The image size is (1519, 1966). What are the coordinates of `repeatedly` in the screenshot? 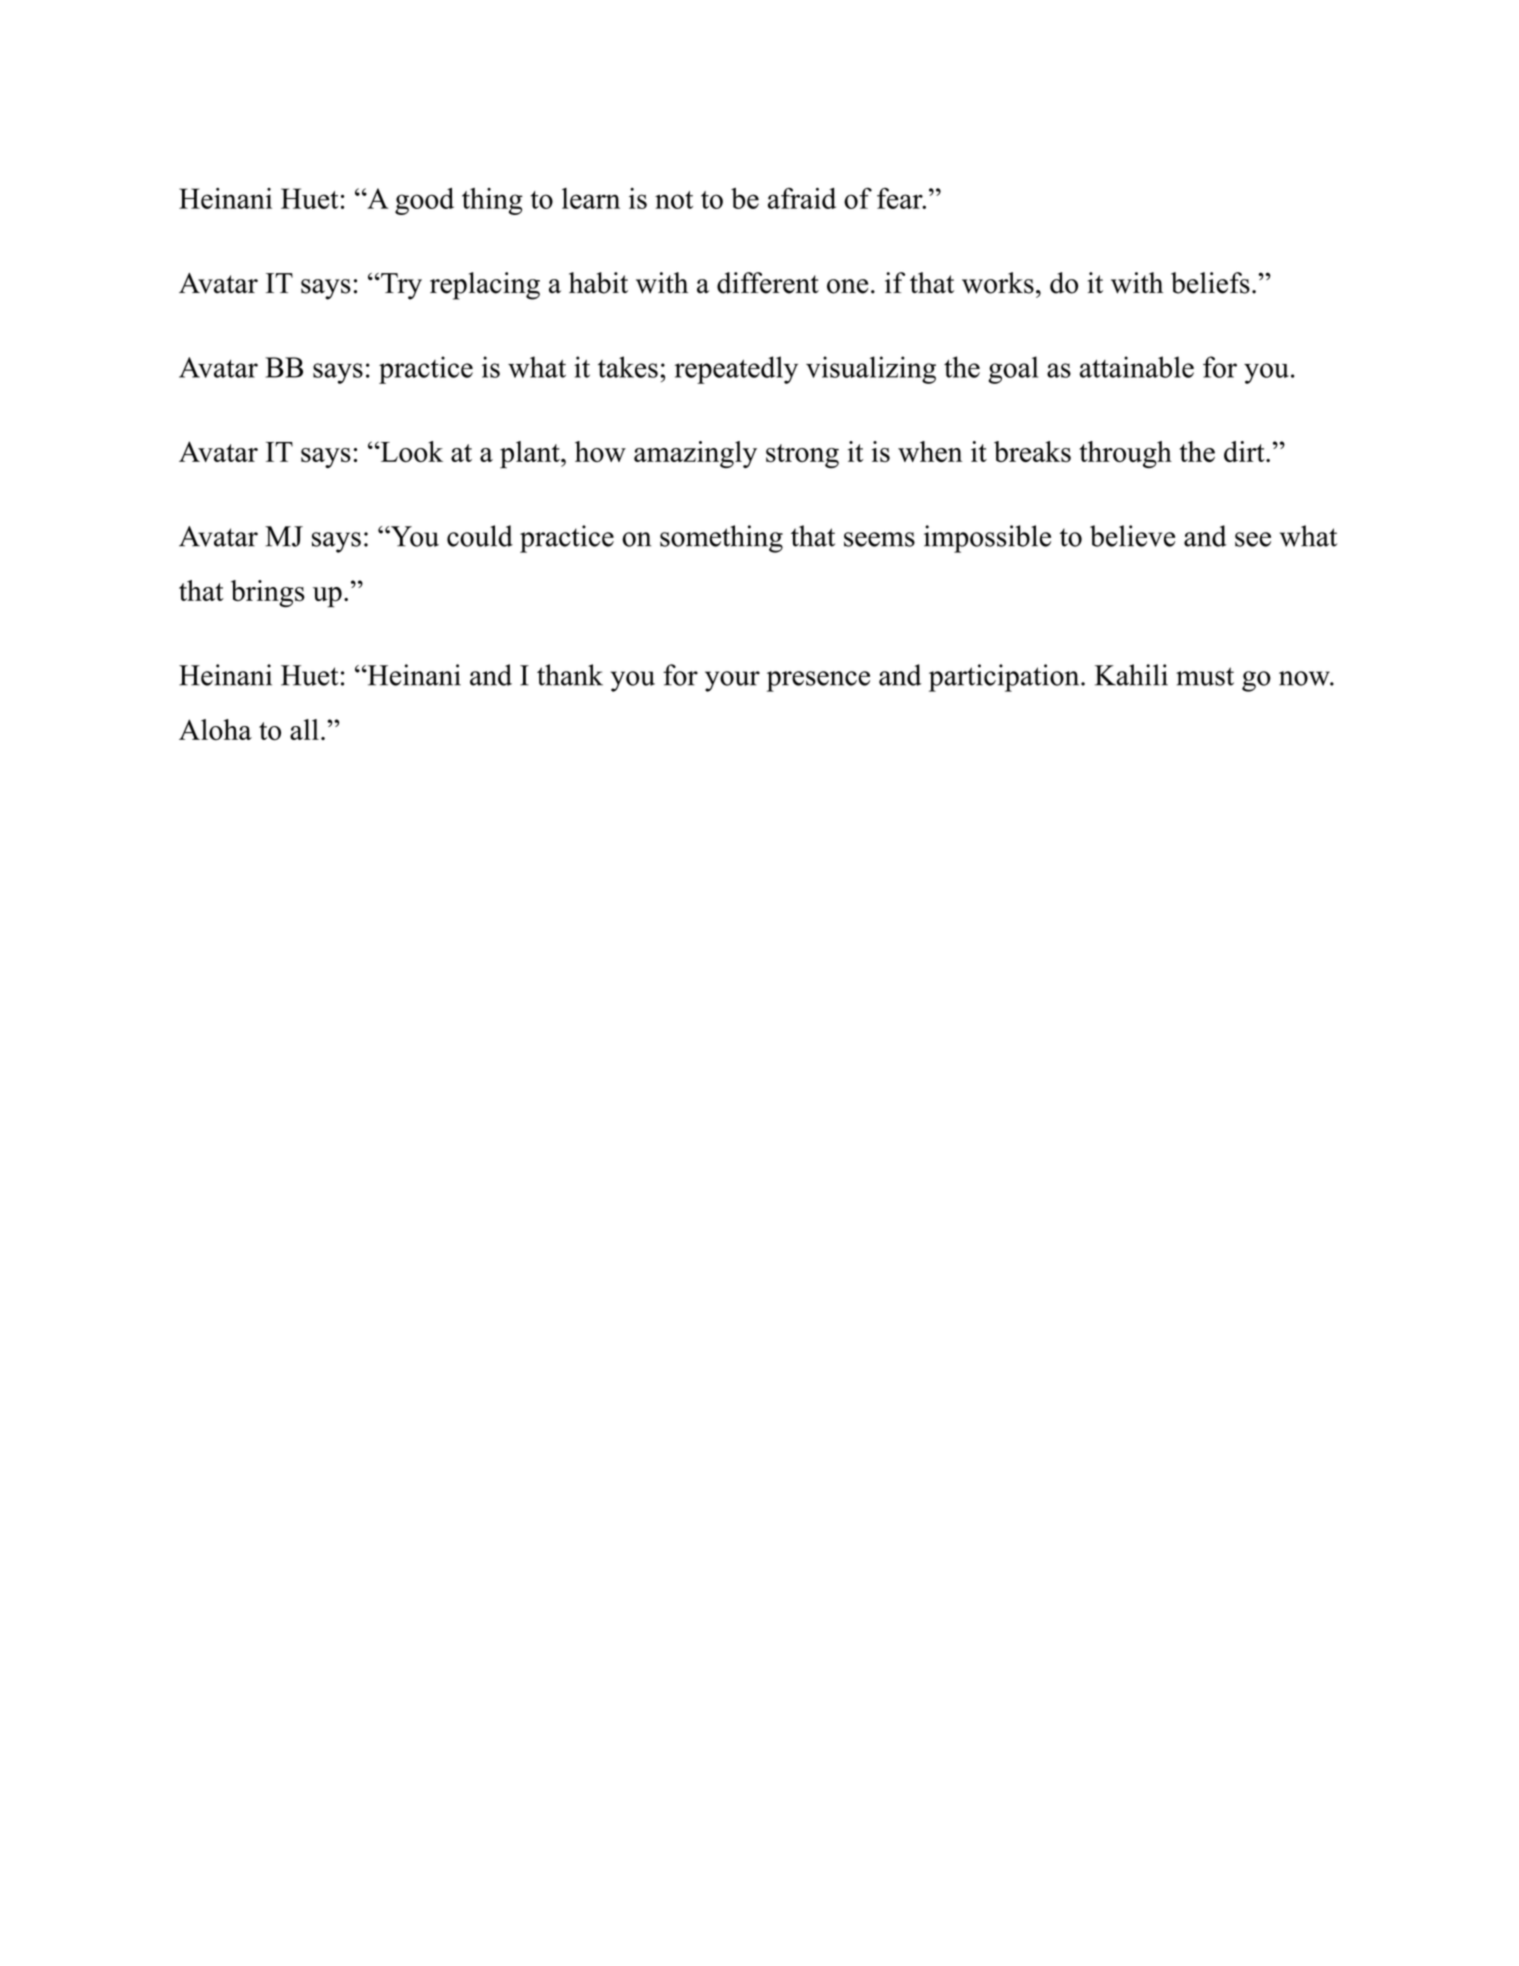 It's located at (736, 370).
